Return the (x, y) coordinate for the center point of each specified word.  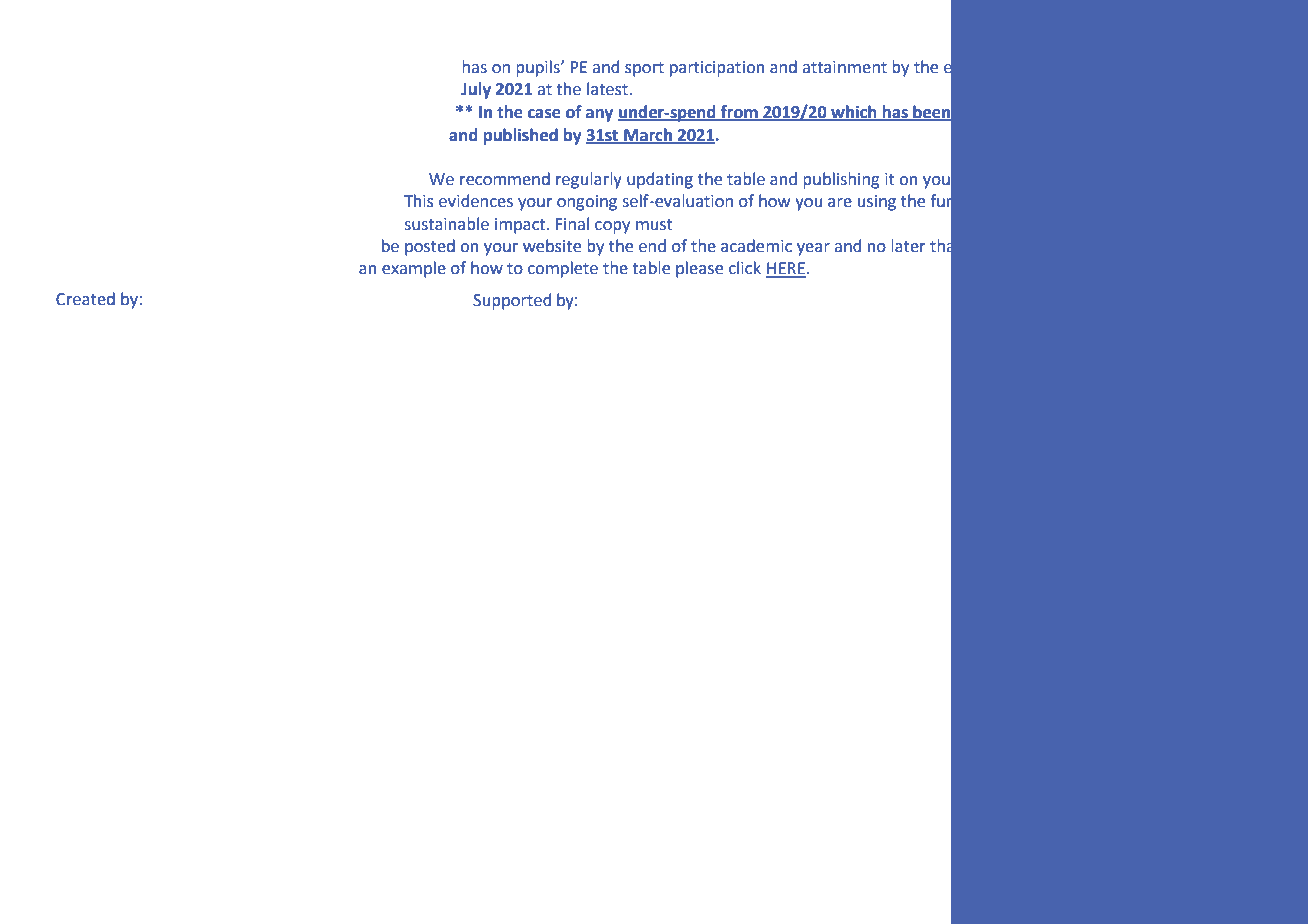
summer (1057, 68)
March (648, 135)
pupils (539, 68)
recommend (505, 179)
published (520, 136)
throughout (1068, 180)
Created (85, 299)
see (1150, 247)
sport (644, 69)
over (1031, 115)
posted (430, 247)
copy (612, 227)
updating (660, 180)
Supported (512, 301)
